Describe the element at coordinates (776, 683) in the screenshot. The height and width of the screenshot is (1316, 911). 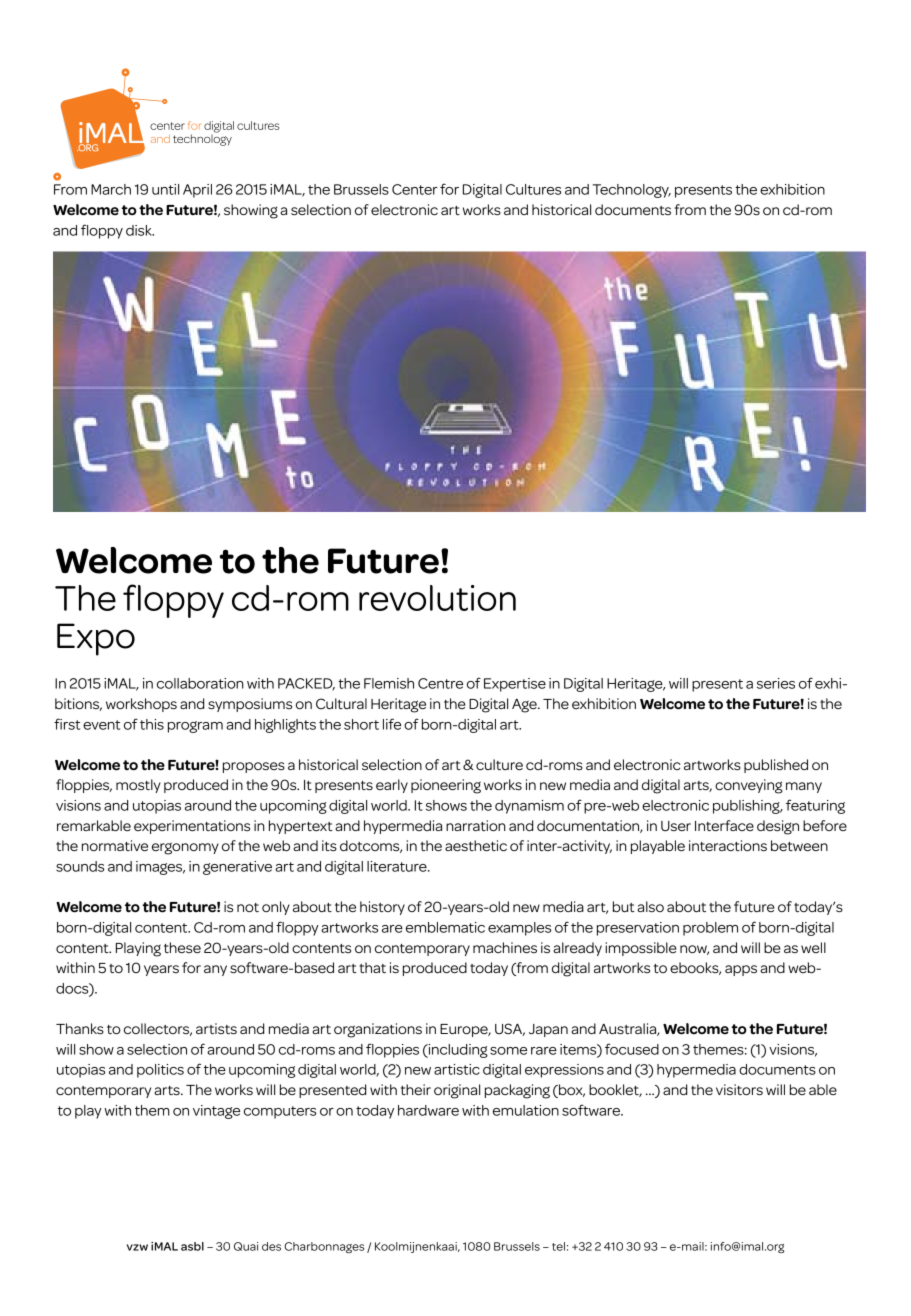
I see `series` at that location.
